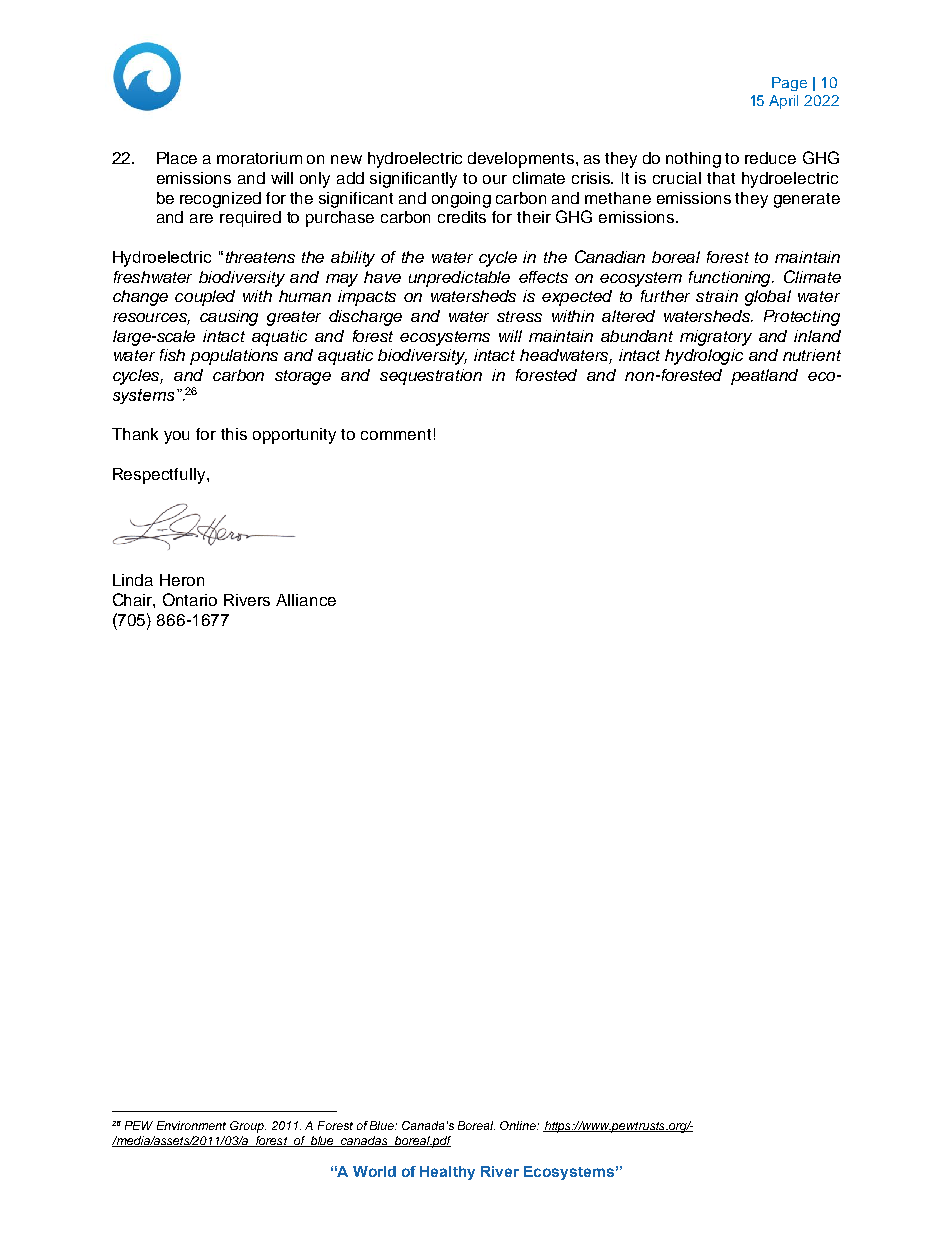 The width and height of the image is (952, 1233). What do you see at coordinates (191, 1125) in the image?
I see `Environment` at bounding box center [191, 1125].
